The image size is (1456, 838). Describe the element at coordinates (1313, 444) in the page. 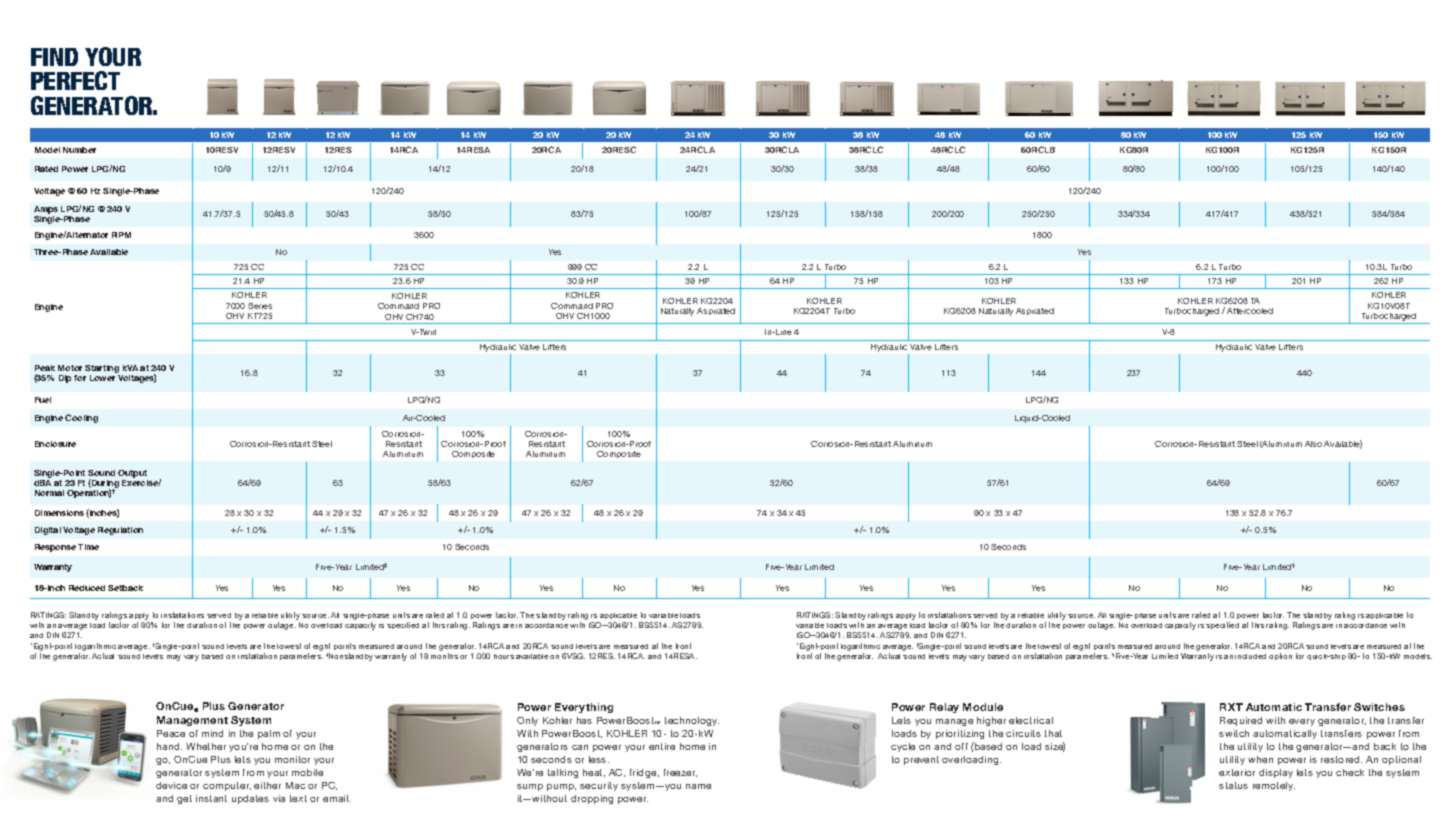

I see `Also` at that location.
